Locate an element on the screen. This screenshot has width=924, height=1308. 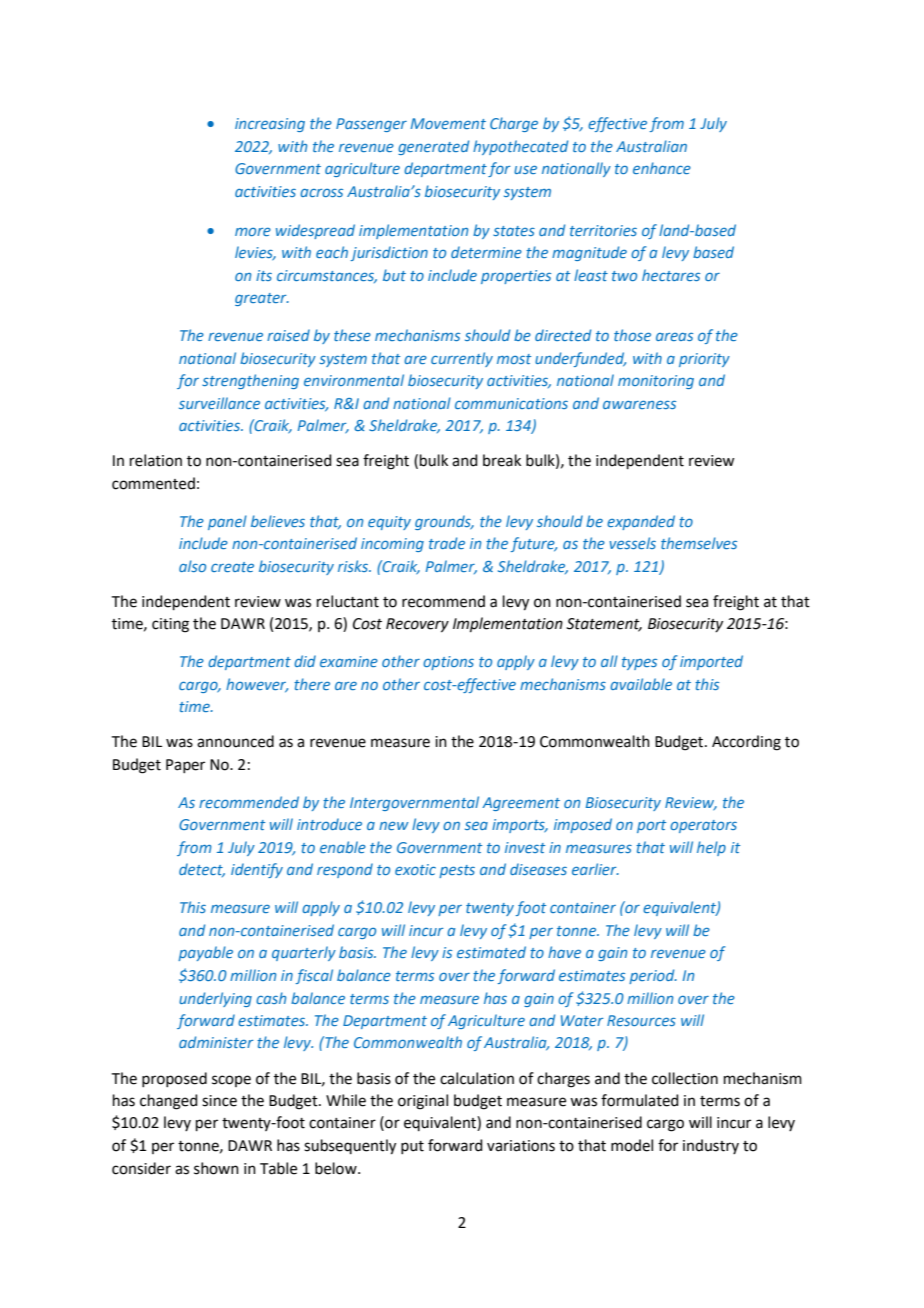
surveillance is located at coordinates (219, 403).
